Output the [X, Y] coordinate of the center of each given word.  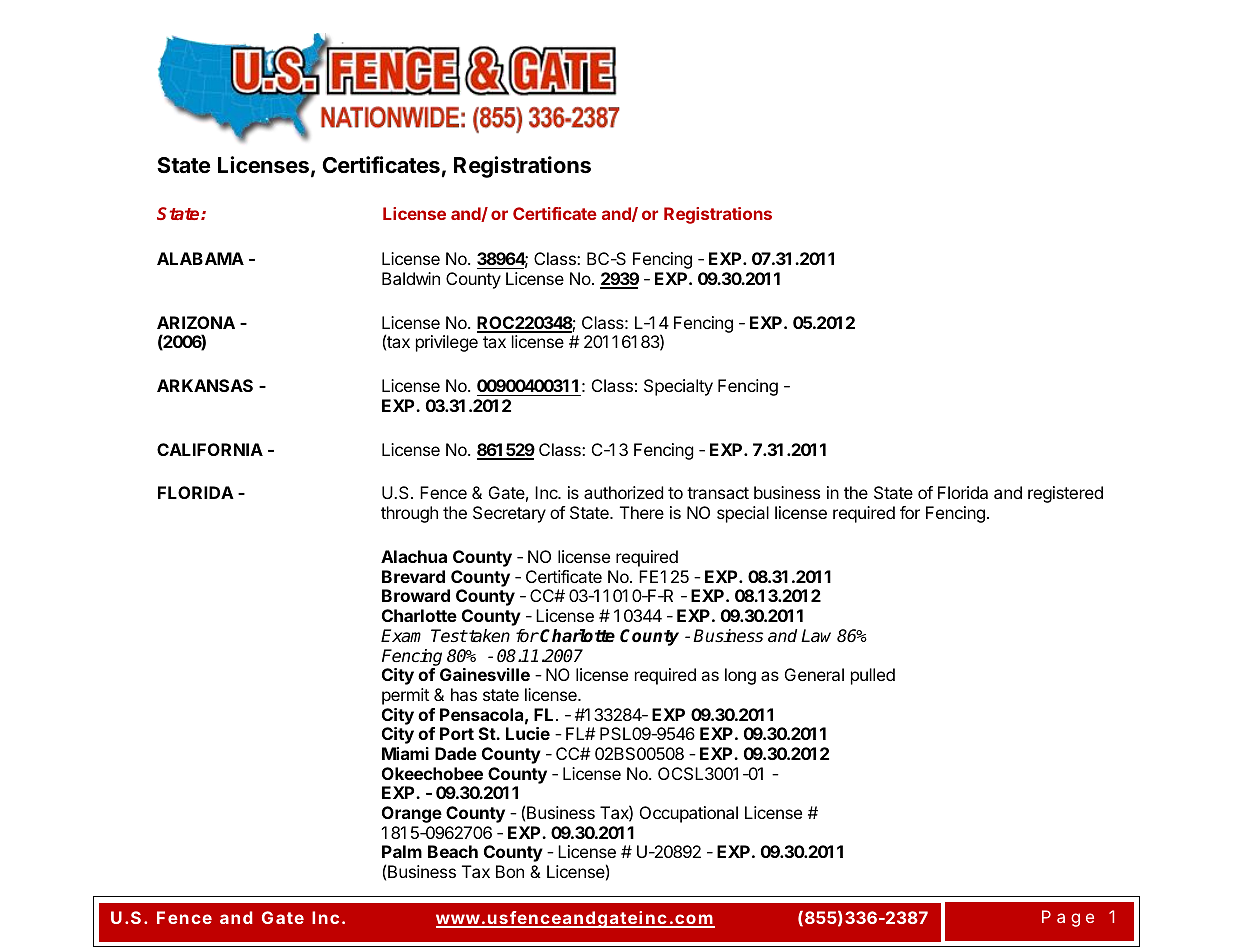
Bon [510, 871]
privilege [447, 343]
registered [1065, 494]
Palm [402, 851]
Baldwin [411, 278]
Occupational [689, 814]
